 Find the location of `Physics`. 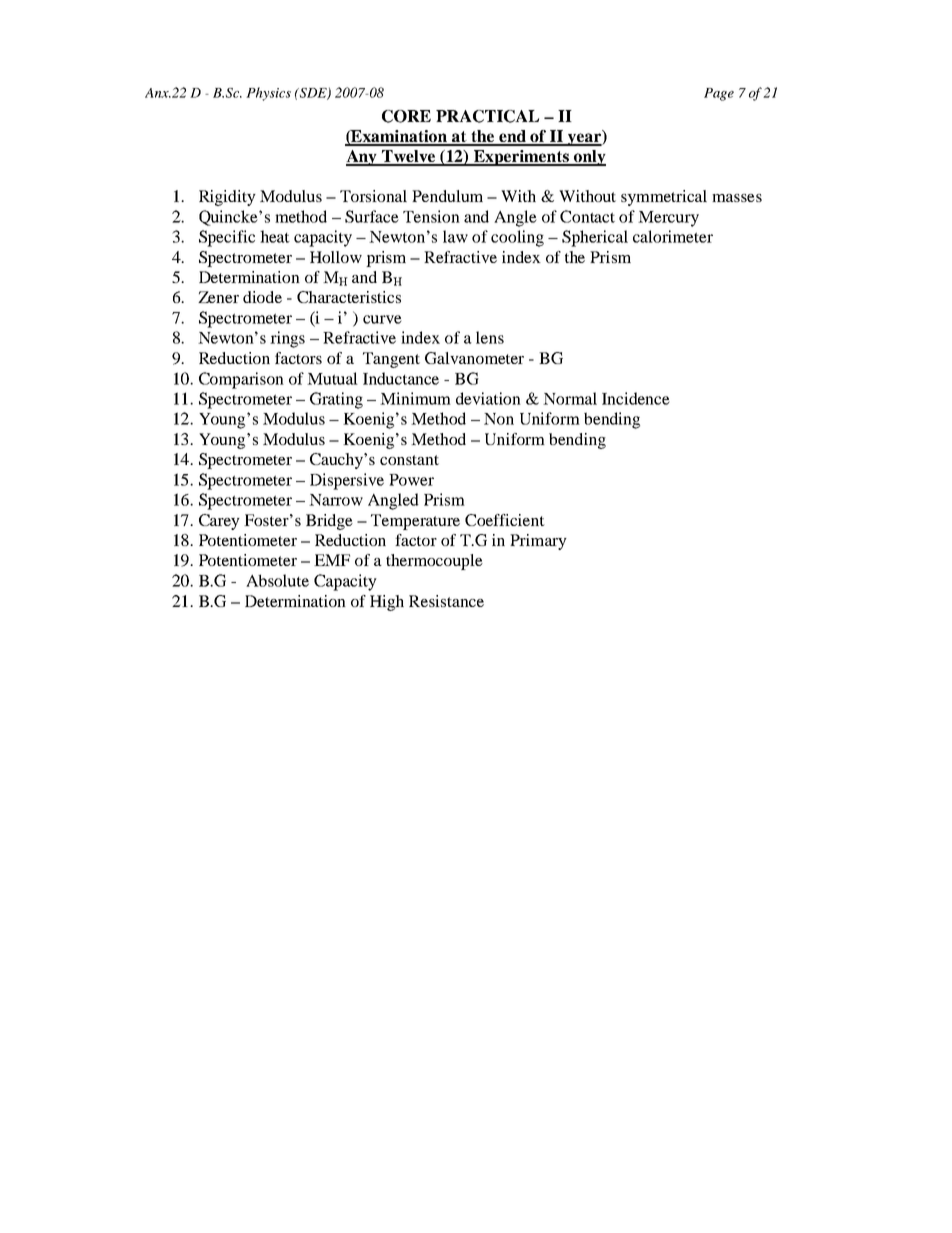

Physics is located at coordinates (268, 94).
